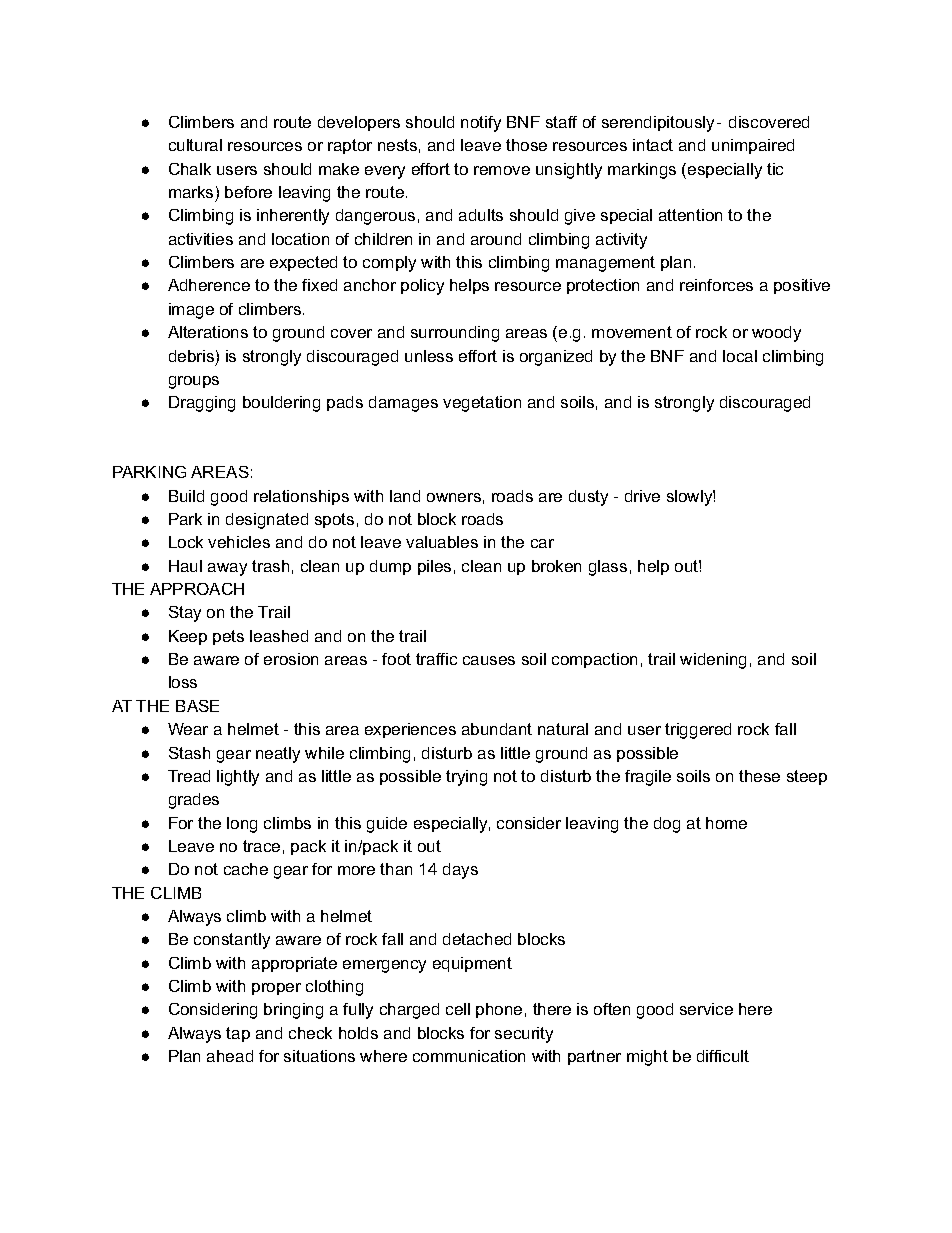 Image resolution: width=952 pixels, height=1233 pixels. What do you see at coordinates (502, 170) in the screenshot?
I see `remove` at bounding box center [502, 170].
